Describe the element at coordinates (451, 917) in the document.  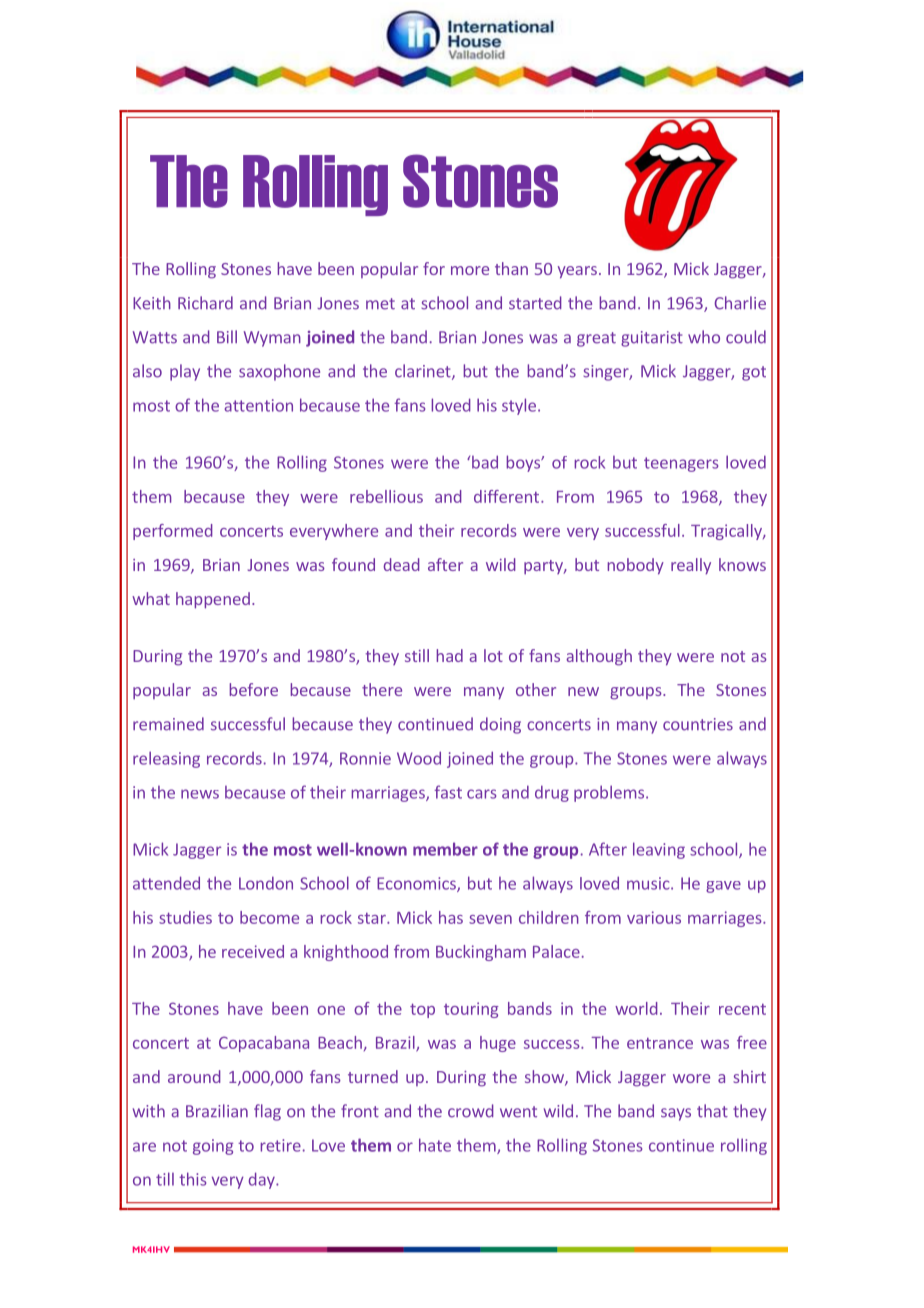
I see `has` at that location.
